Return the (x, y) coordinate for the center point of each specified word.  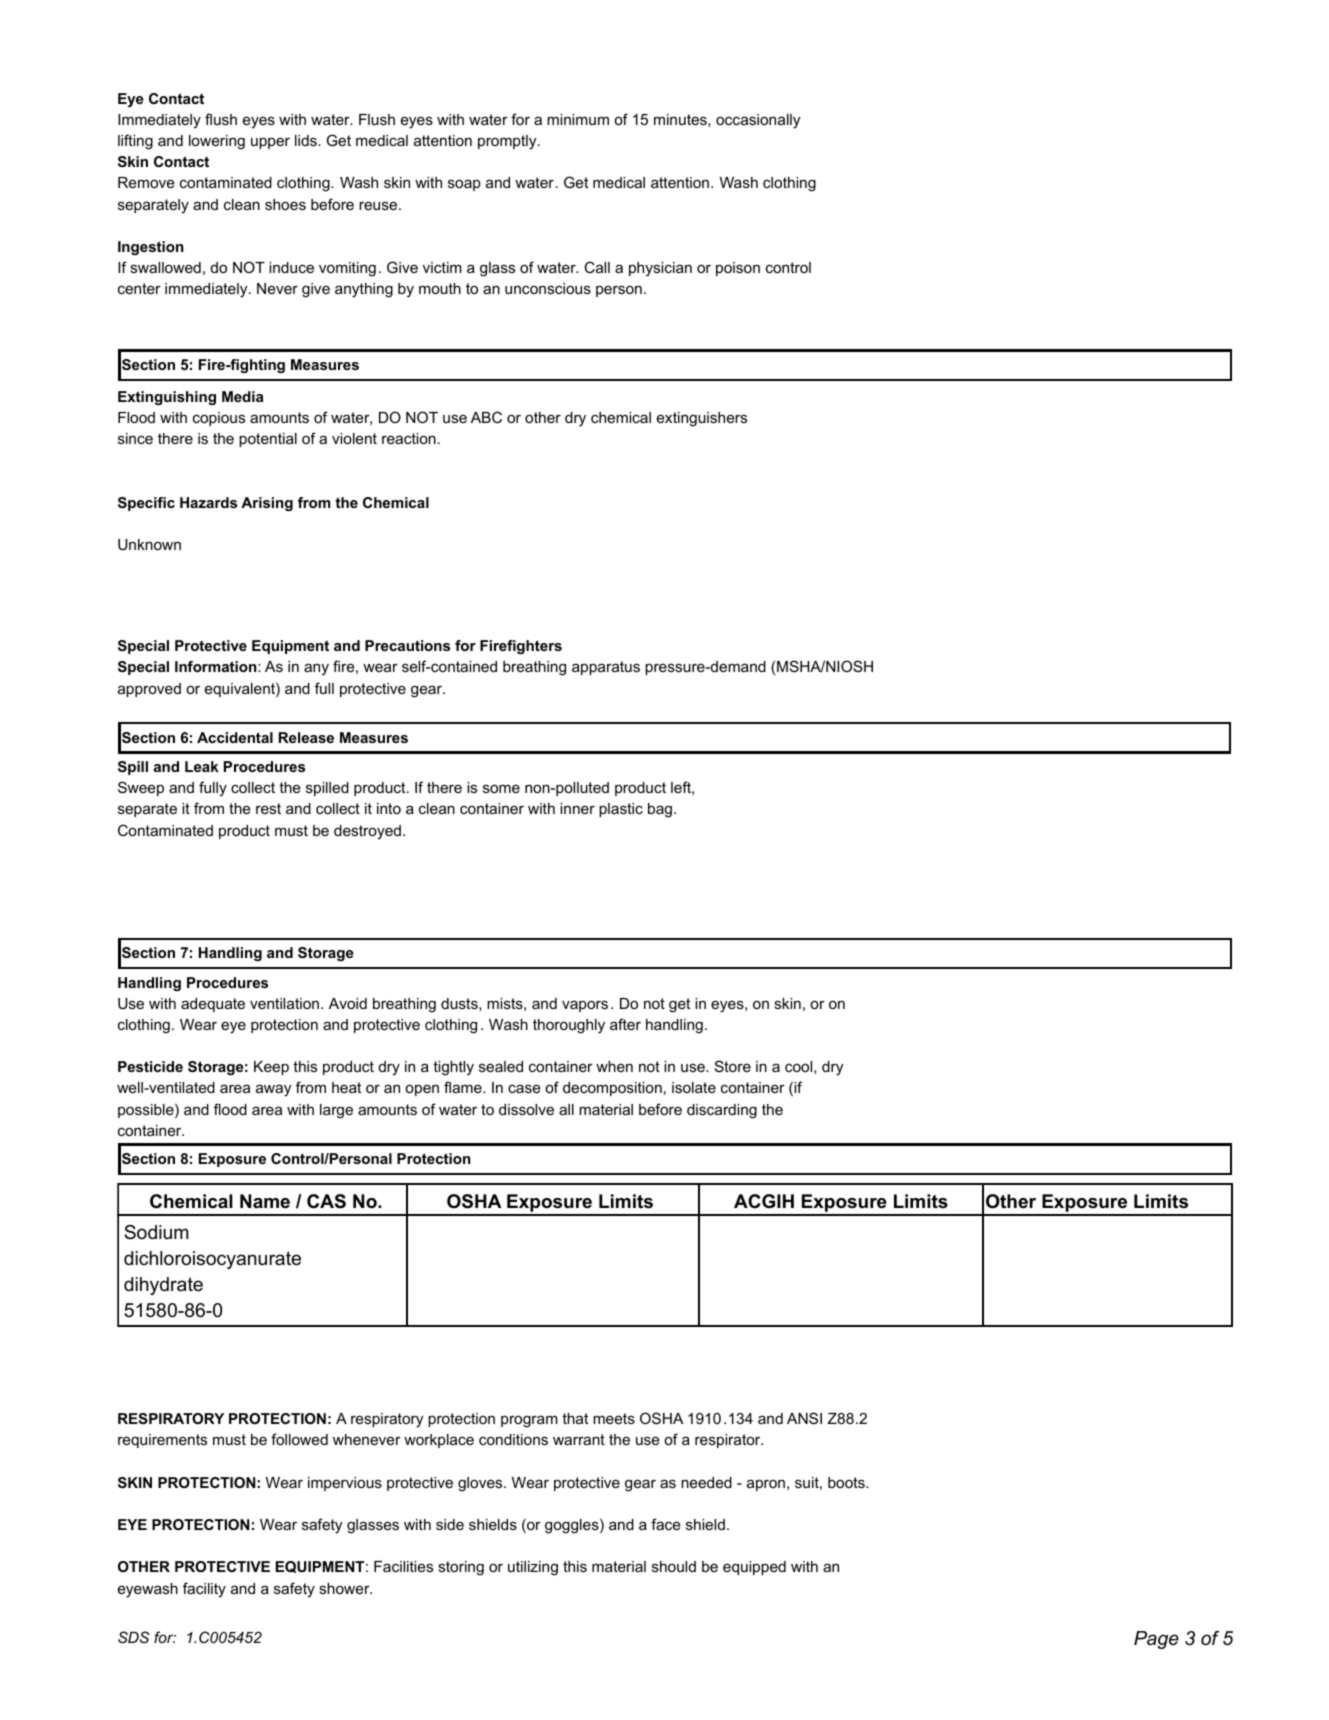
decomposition (612, 1089)
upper (270, 143)
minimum (578, 119)
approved (149, 690)
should (674, 1566)
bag (660, 810)
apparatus (606, 668)
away (273, 1090)
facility (204, 1590)
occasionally (758, 121)
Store (733, 1066)
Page (1156, 1640)
